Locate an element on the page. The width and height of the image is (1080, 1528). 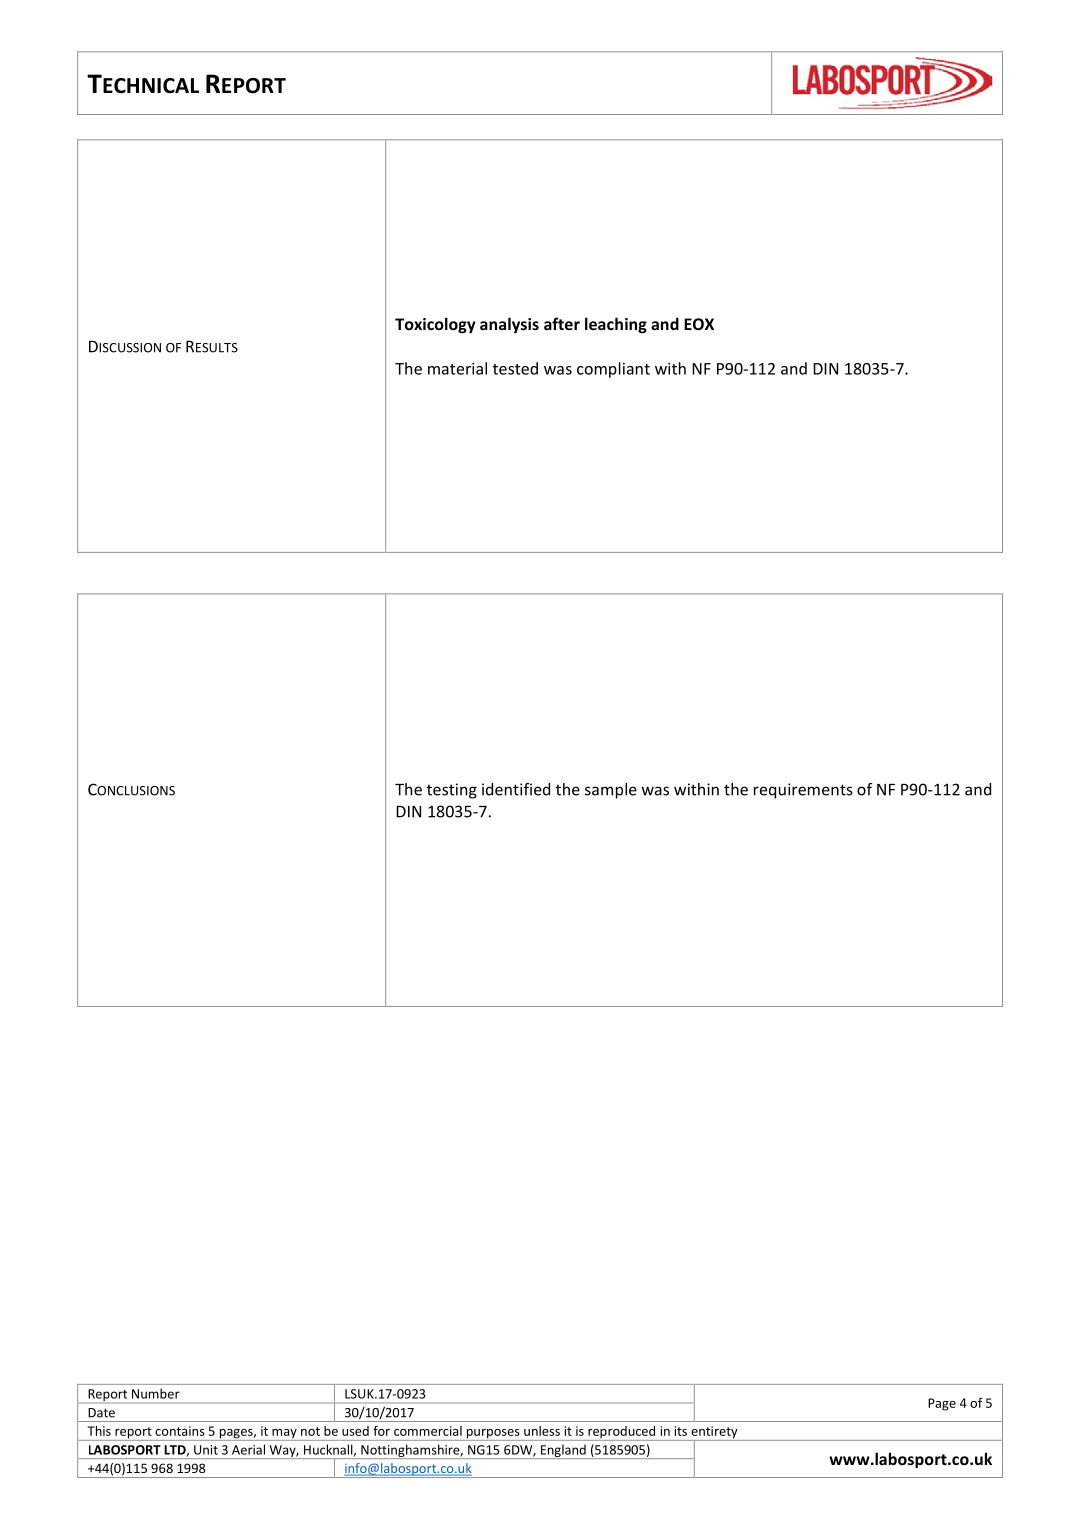
its is located at coordinates (681, 1431).
